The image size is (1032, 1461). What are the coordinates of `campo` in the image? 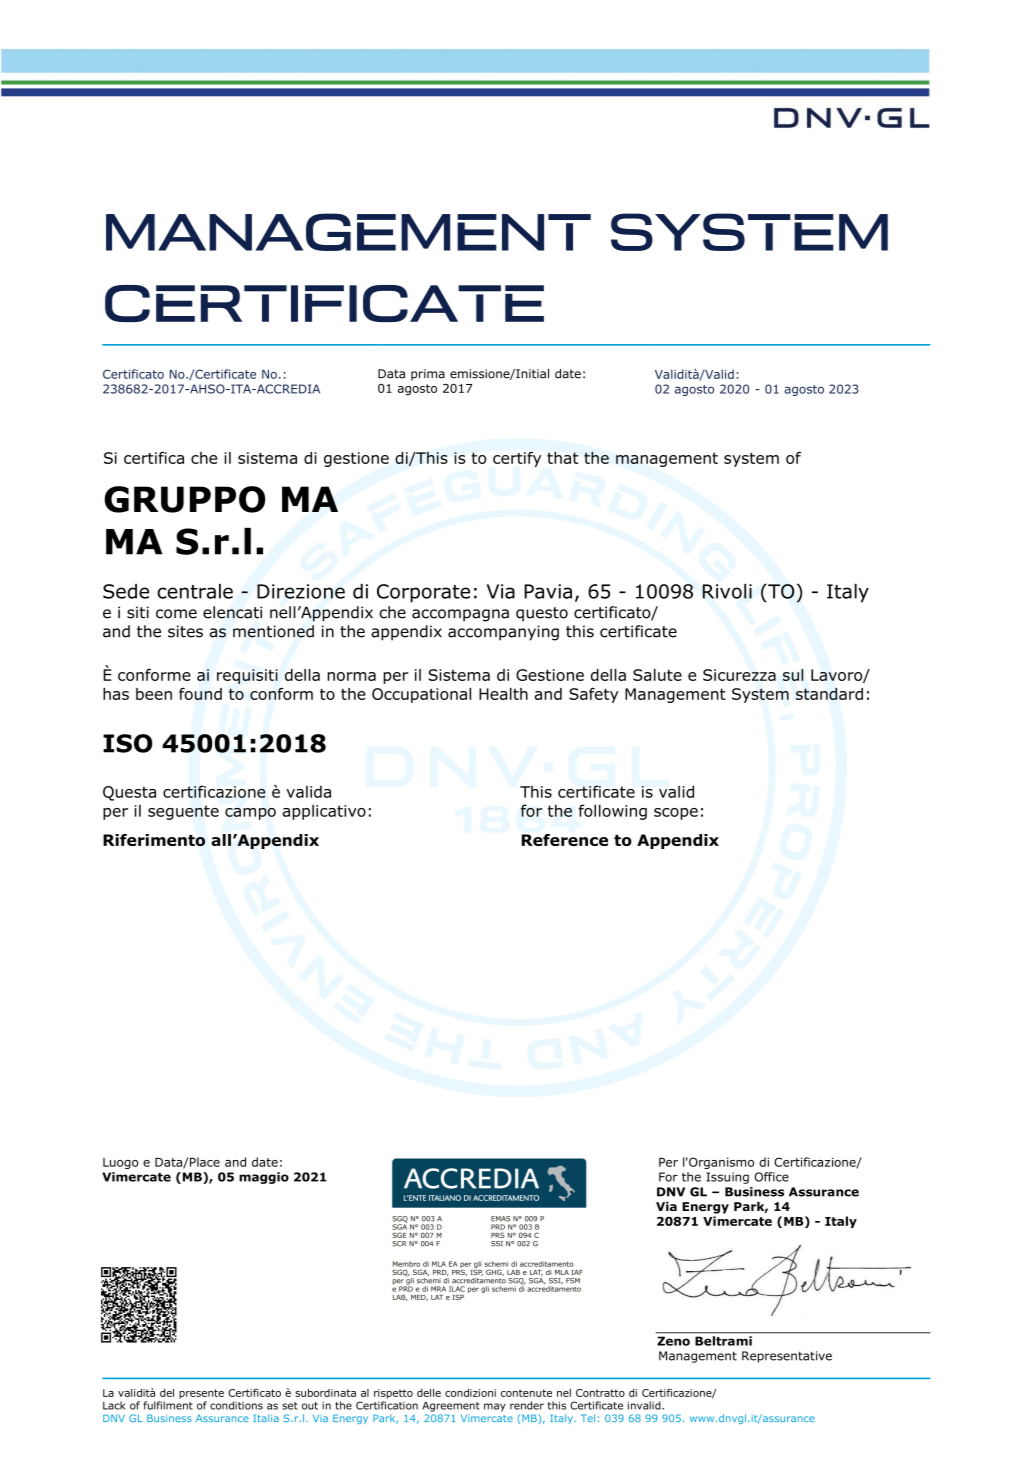 It's located at (250, 814).
